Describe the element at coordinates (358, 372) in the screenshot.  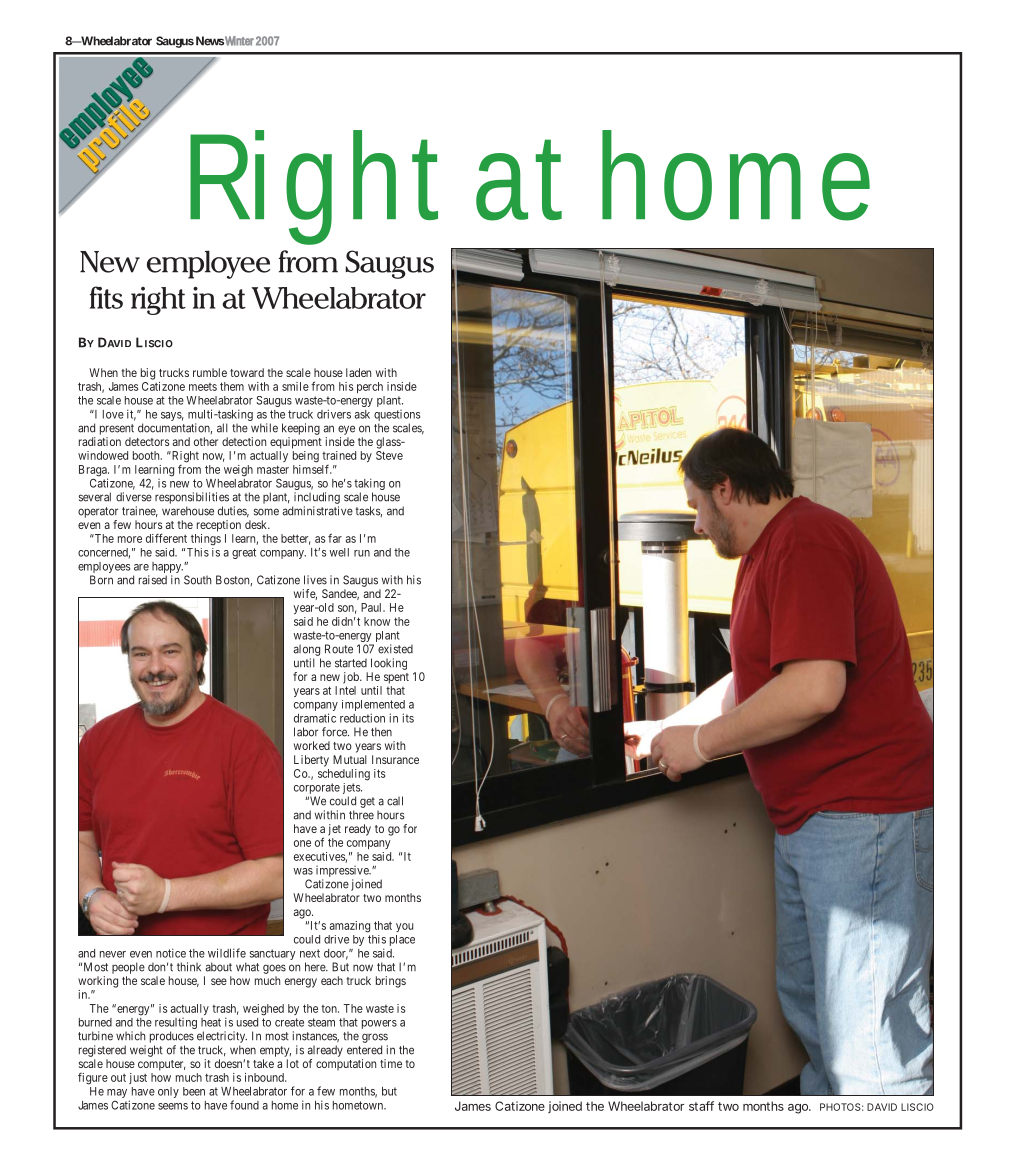
I see `laden` at that location.
